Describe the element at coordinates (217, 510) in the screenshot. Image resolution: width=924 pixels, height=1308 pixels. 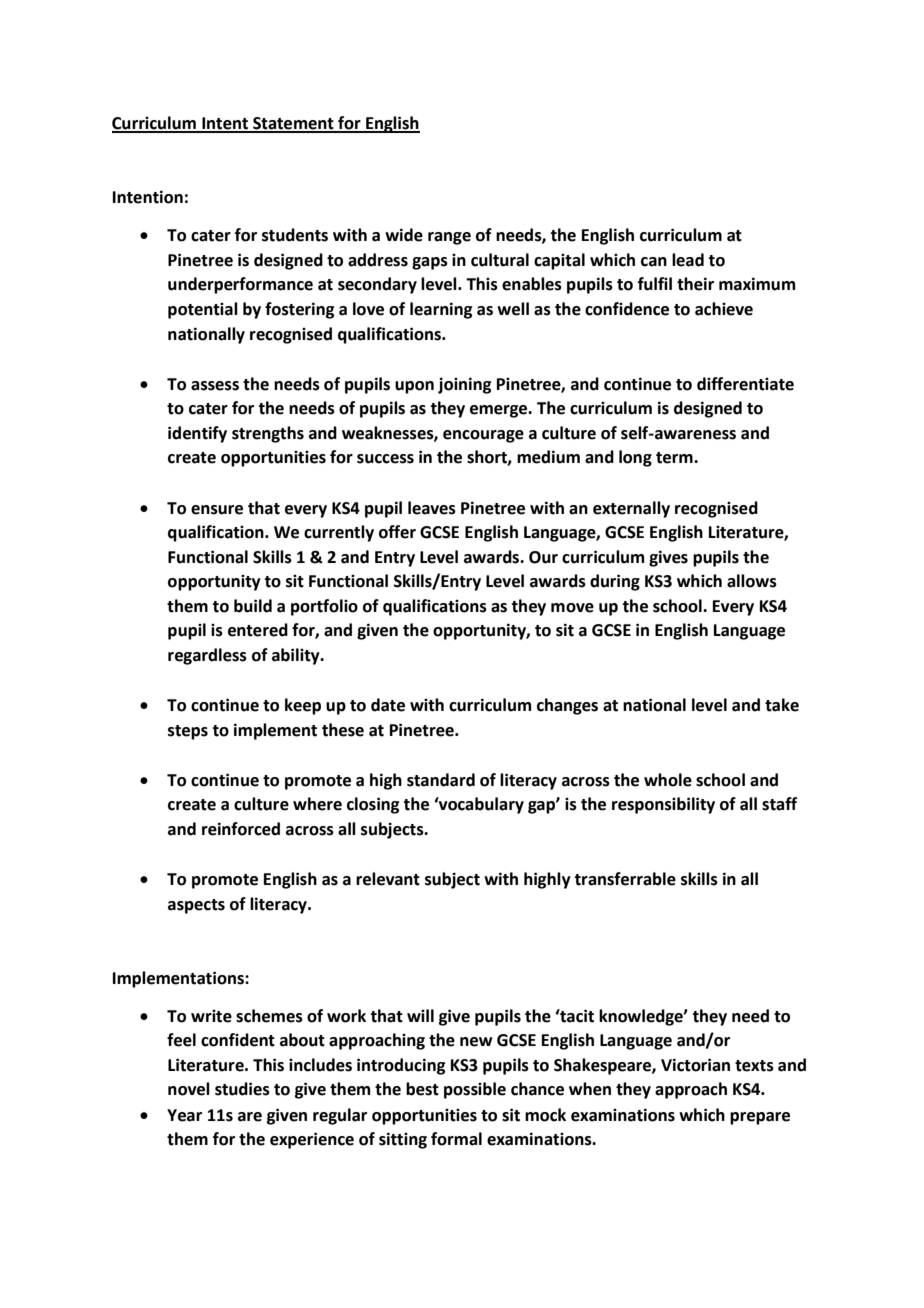
I see `ensure` at that location.
